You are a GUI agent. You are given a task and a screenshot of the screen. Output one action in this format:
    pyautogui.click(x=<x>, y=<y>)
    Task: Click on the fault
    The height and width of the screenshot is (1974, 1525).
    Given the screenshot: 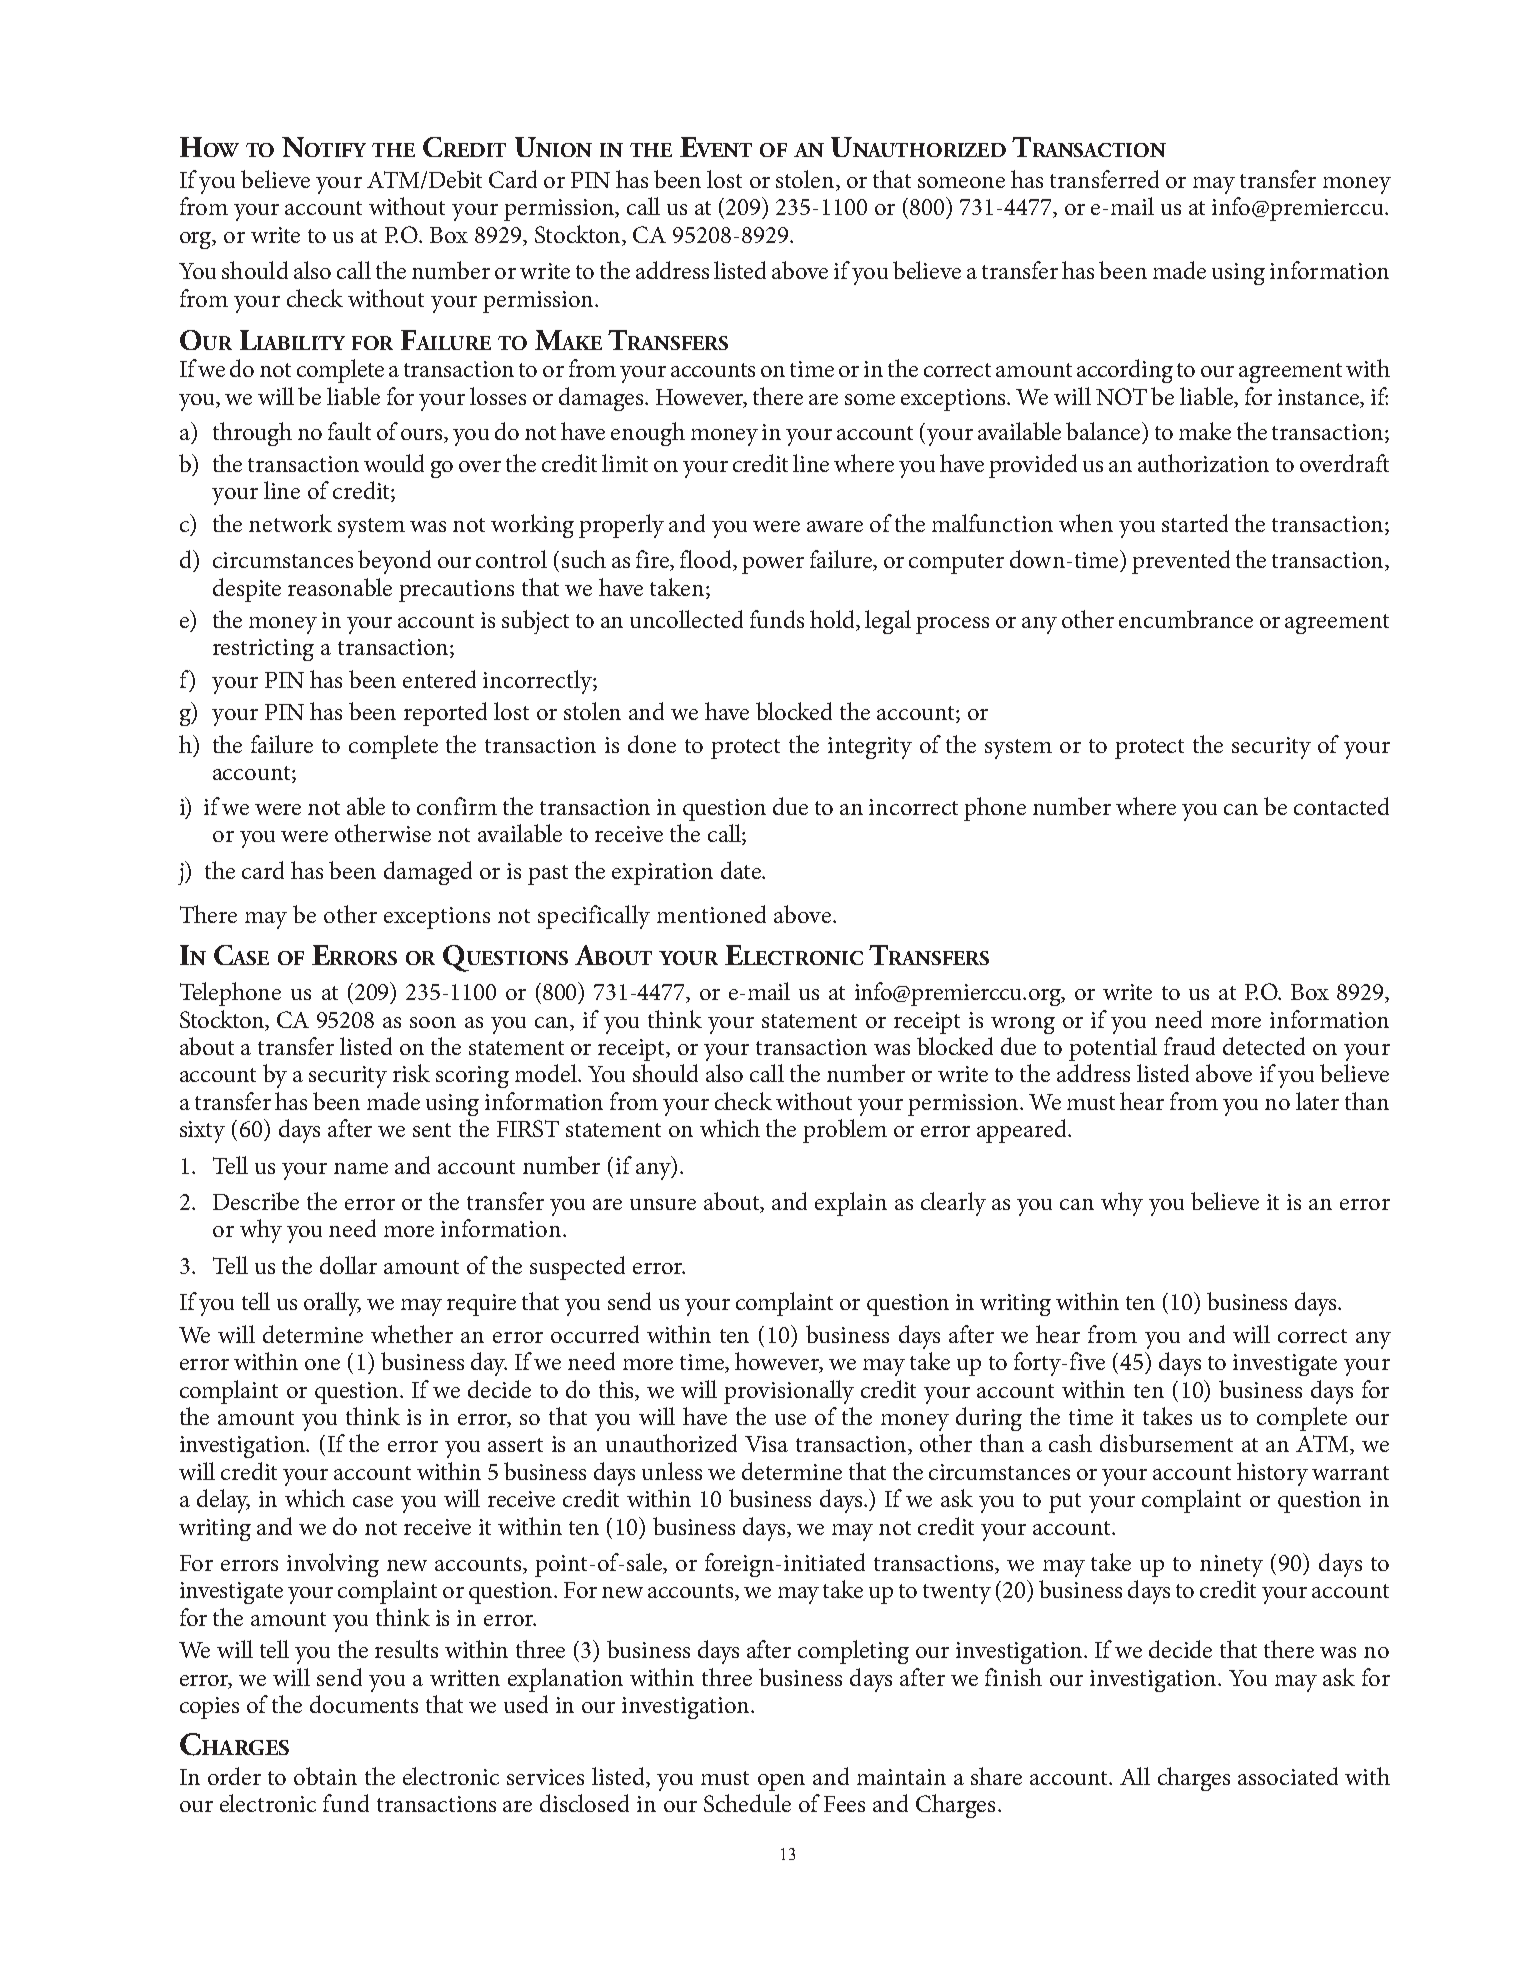 What is the action you would take?
    pyautogui.click(x=349, y=431)
